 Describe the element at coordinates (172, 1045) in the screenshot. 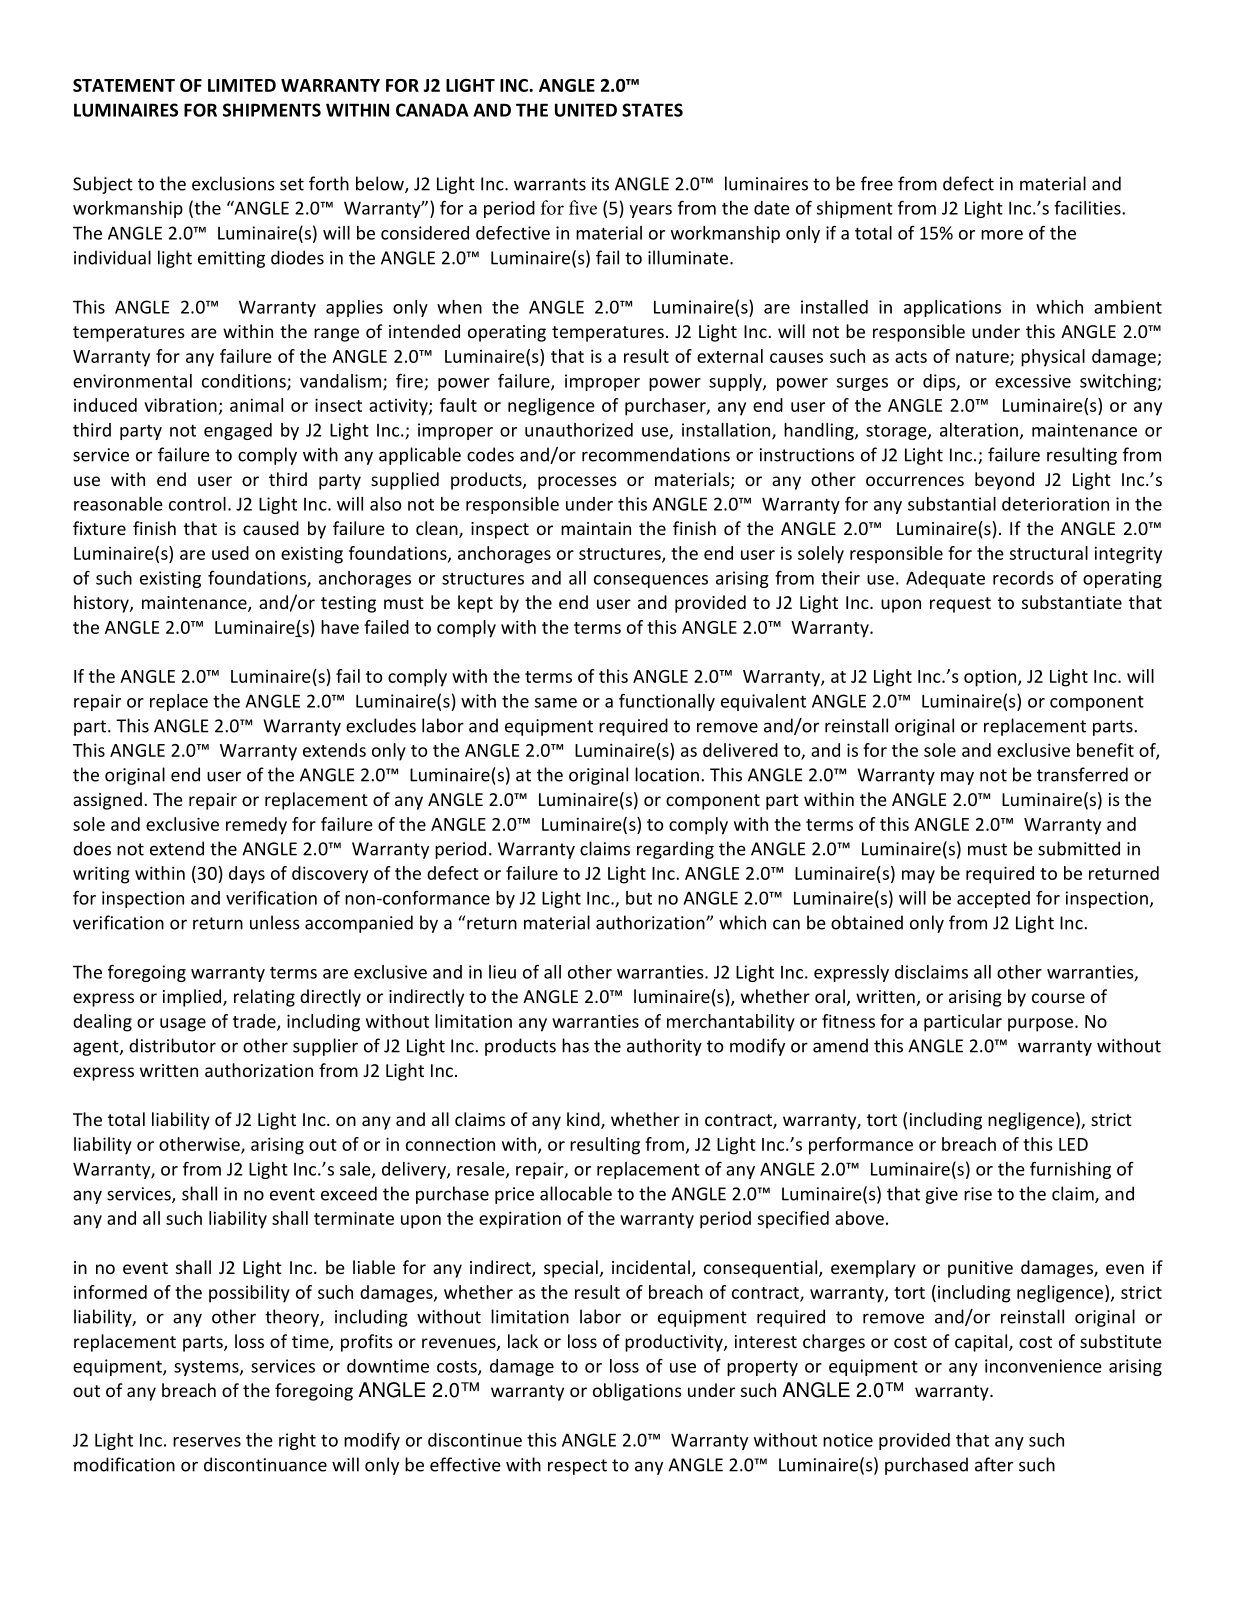

I see `distributor` at that location.
